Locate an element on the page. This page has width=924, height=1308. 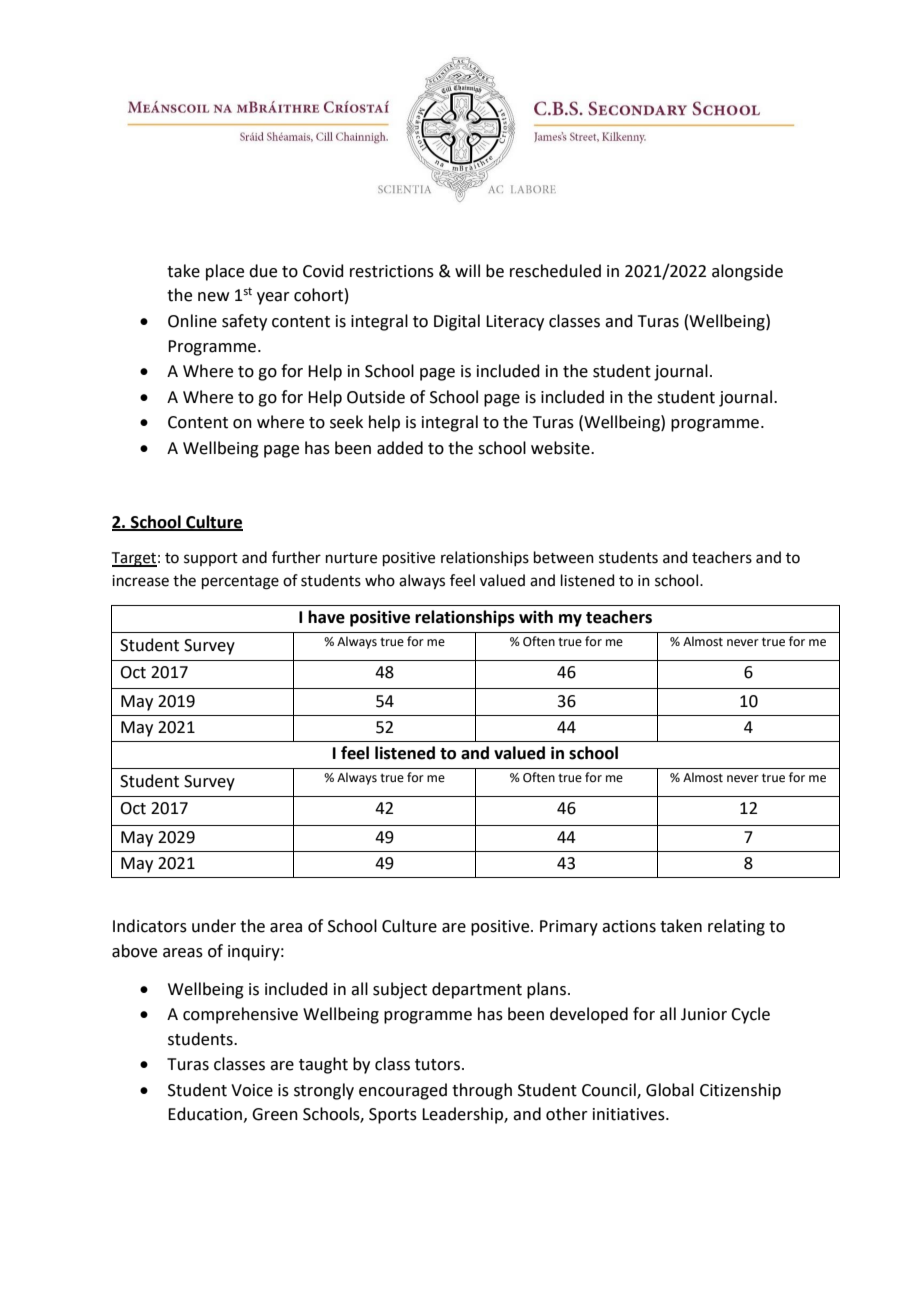
between is located at coordinates (564, 557).
